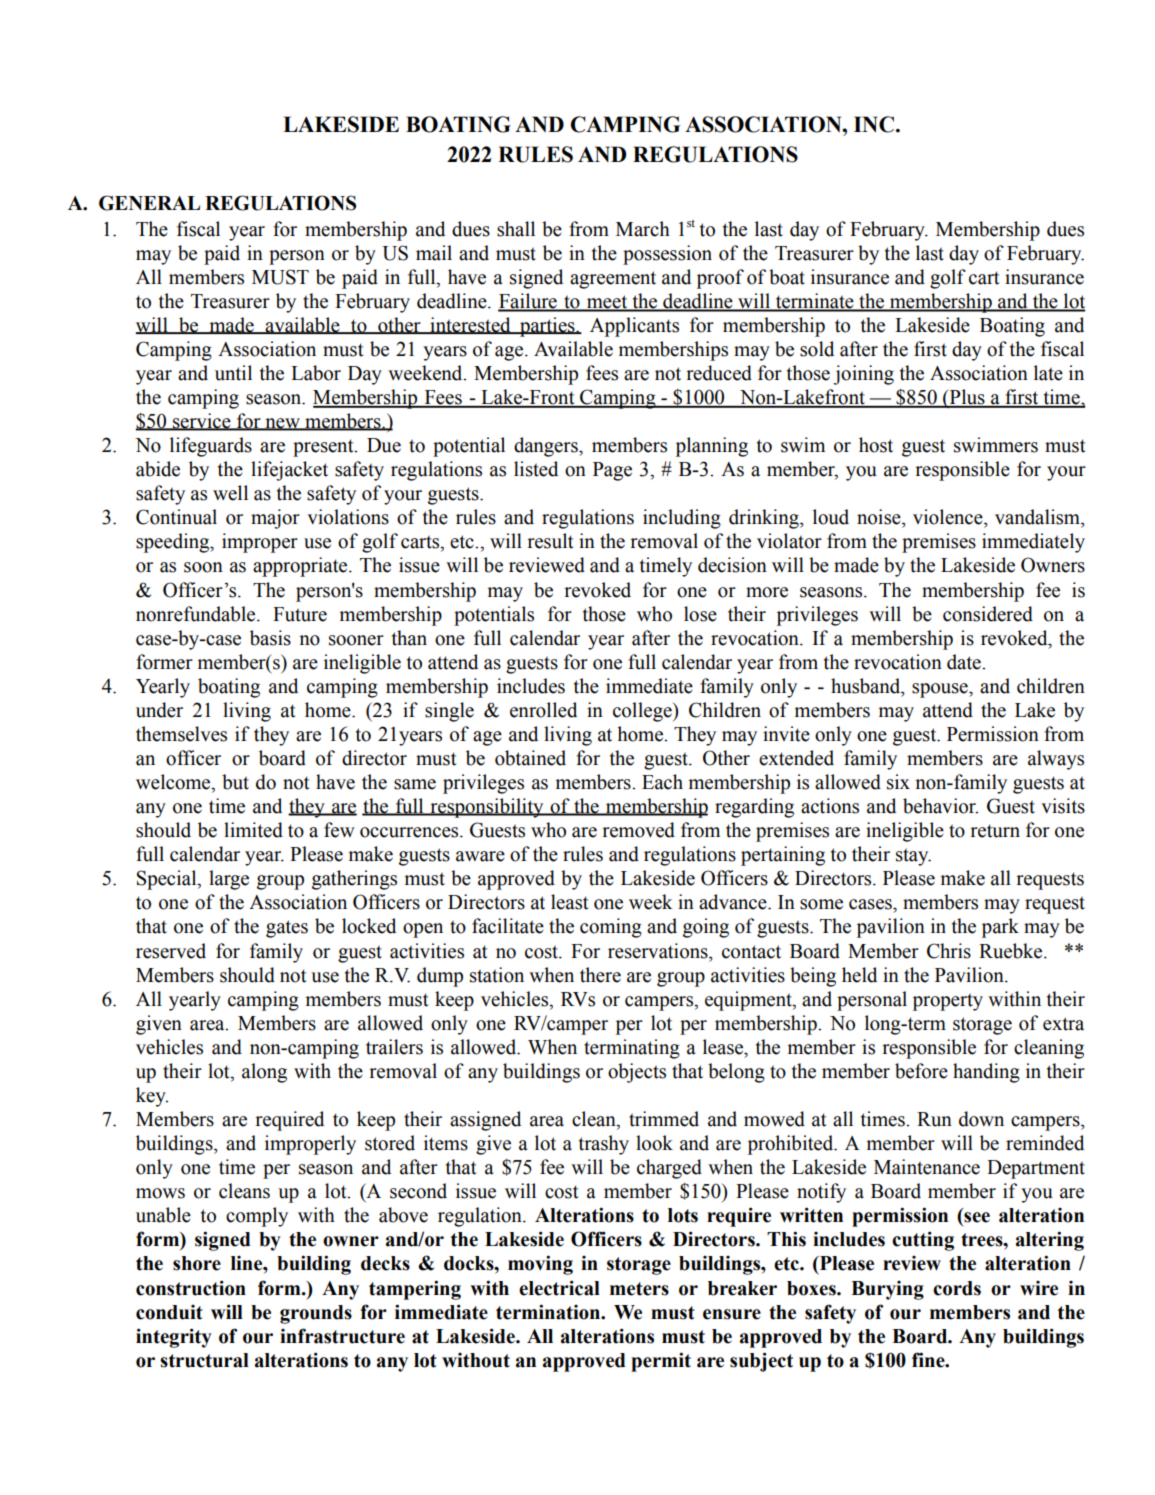  I want to click on cords, so click(957, 1288).
